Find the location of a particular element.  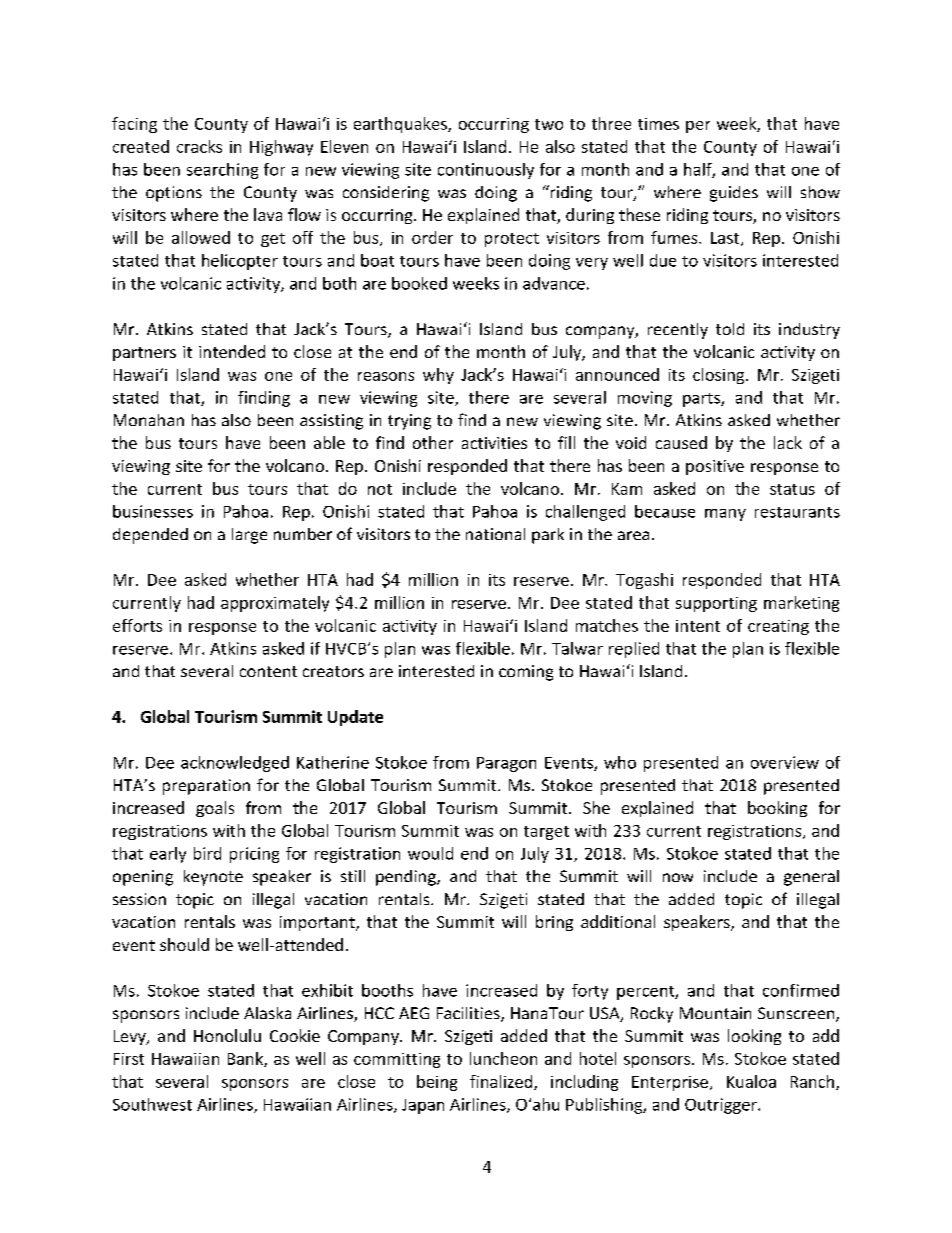

continuously is located at coordinates (486, 171).
